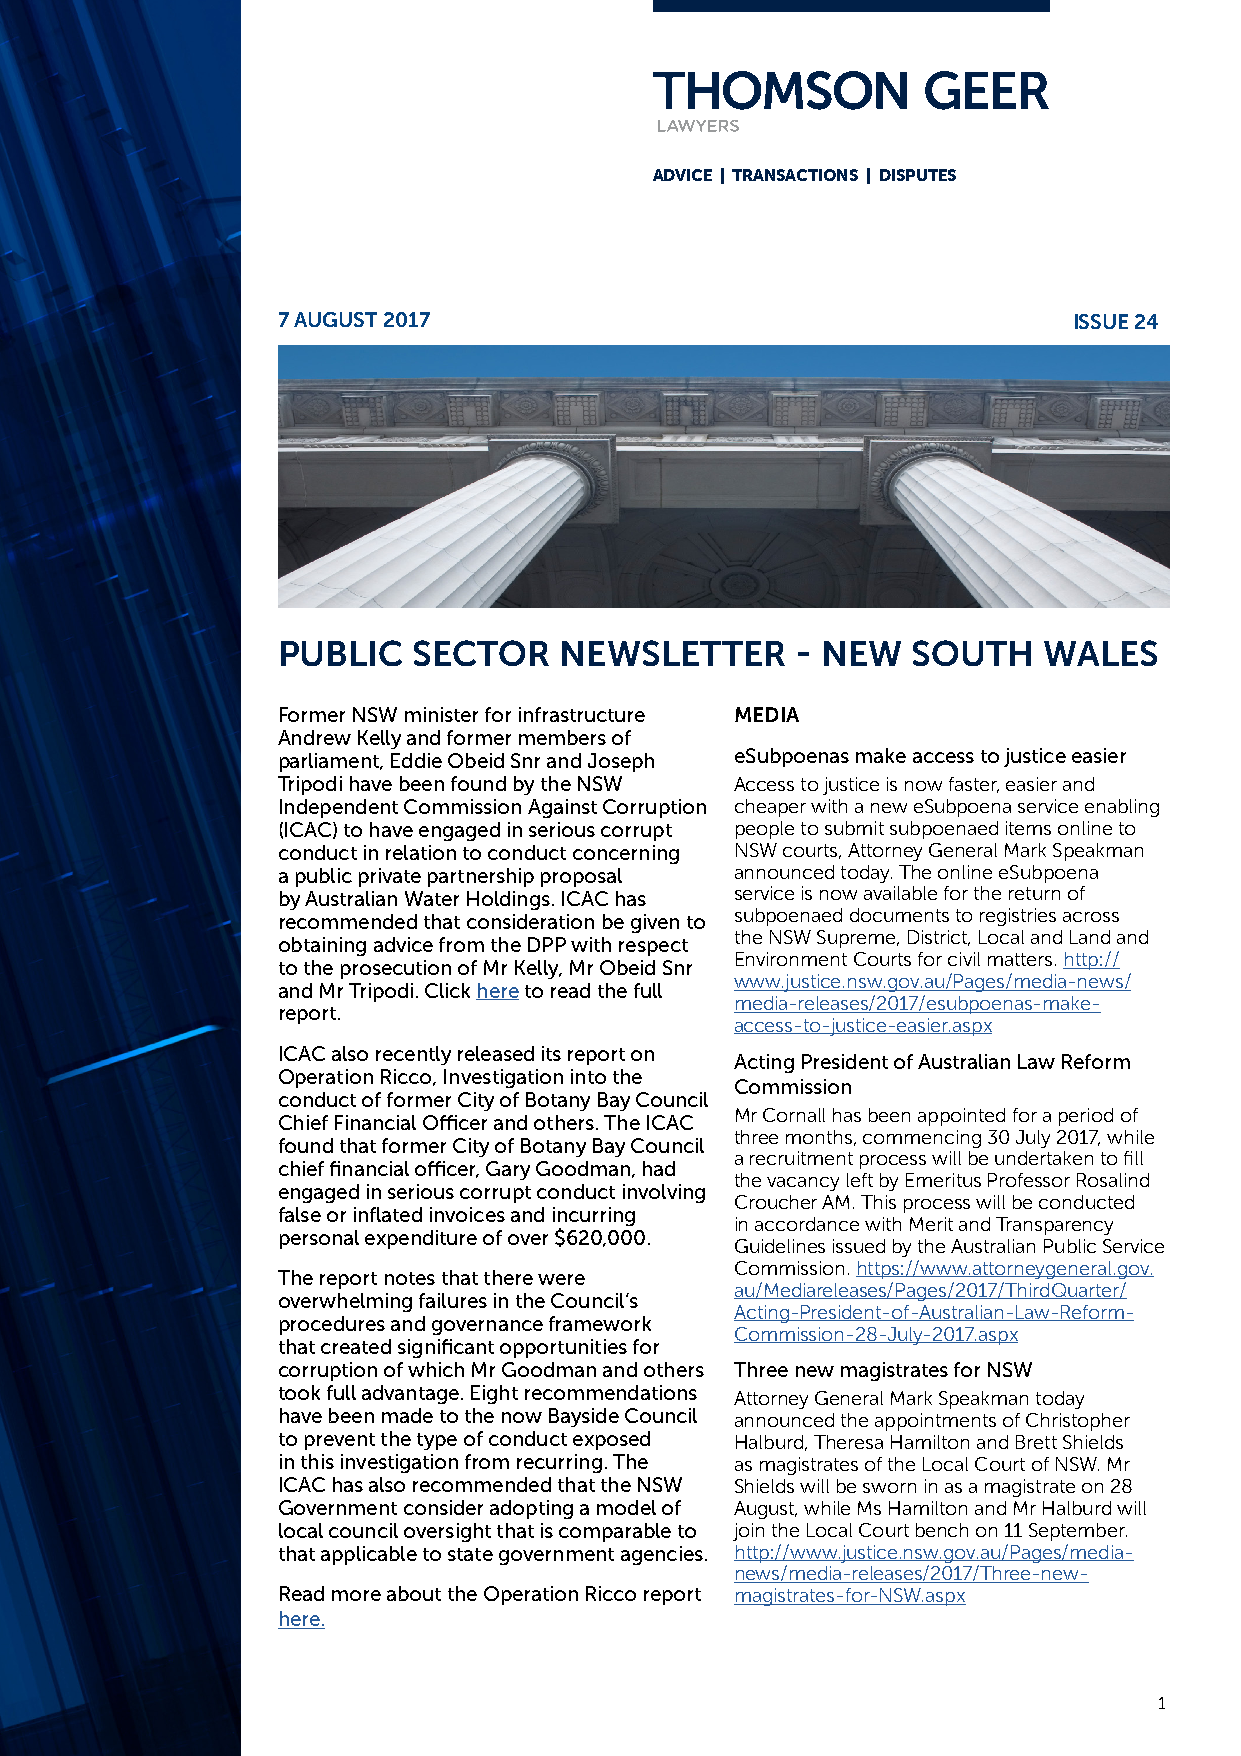 The image size is (1241, 1756). What do you see at coordinates (918, 175) in the page?
I see `DISPUTES` at bounding box center [918, 175].
